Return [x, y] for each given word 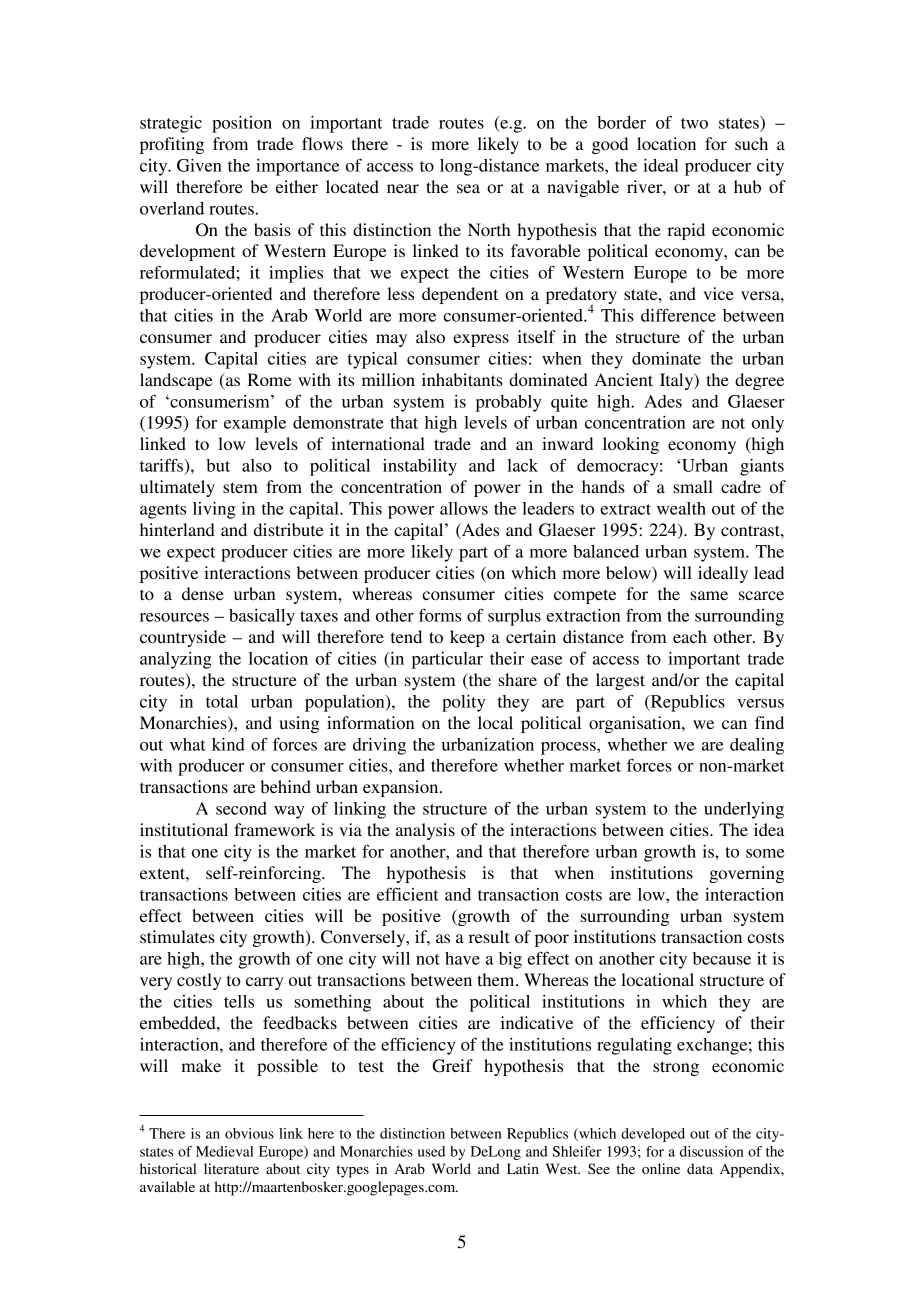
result [489, 936]
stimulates [177, 936]
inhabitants [462, 379]
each [690, 636]
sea [468, 188]
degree [759, 381]
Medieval [224, 1151]
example [255, 424]
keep [467, 638]
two [694, 123]
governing [746, 874]
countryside [183, 638]
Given [199, 165]
